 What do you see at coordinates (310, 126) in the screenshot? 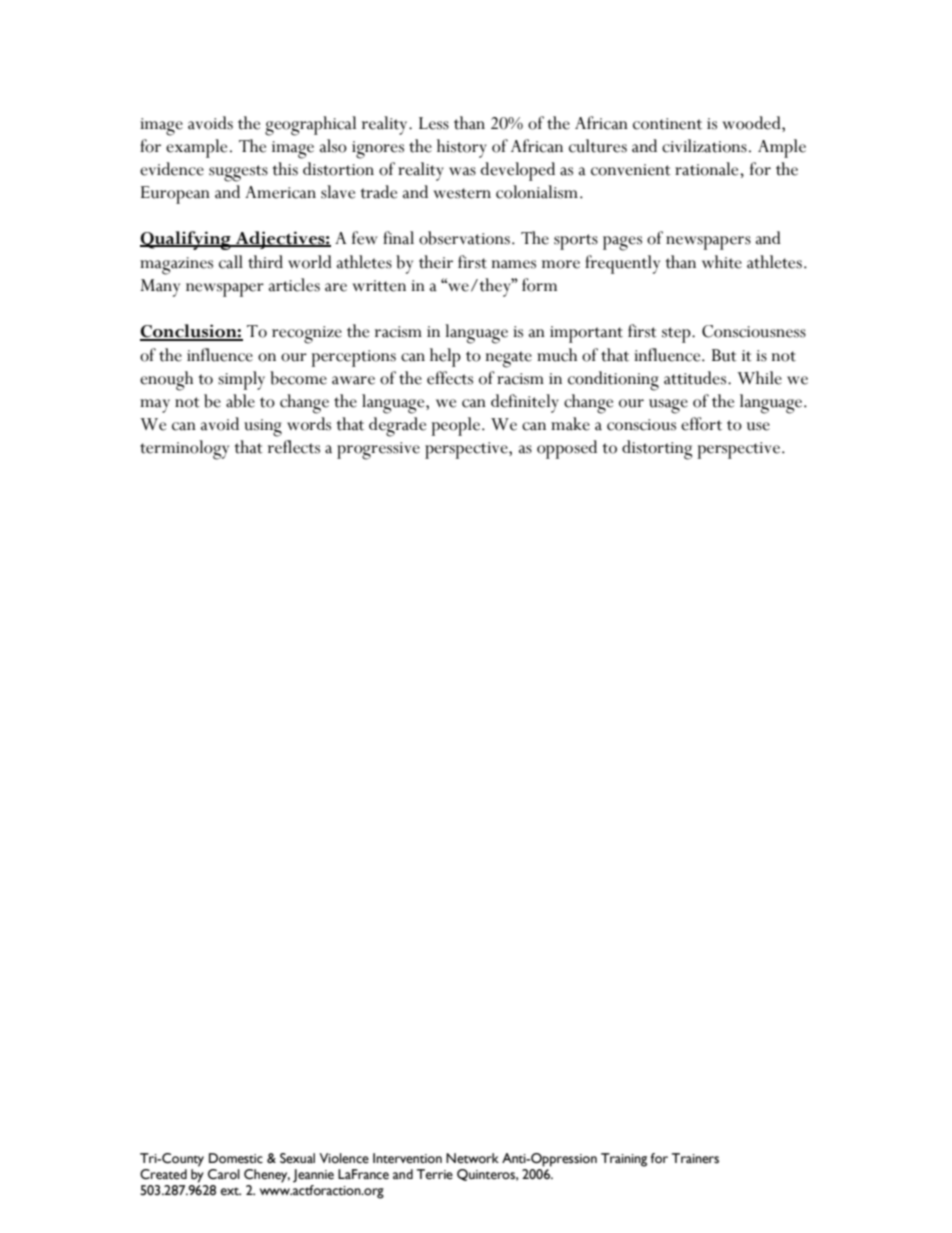
I see `geographical` at bounding box center [310, 126].
